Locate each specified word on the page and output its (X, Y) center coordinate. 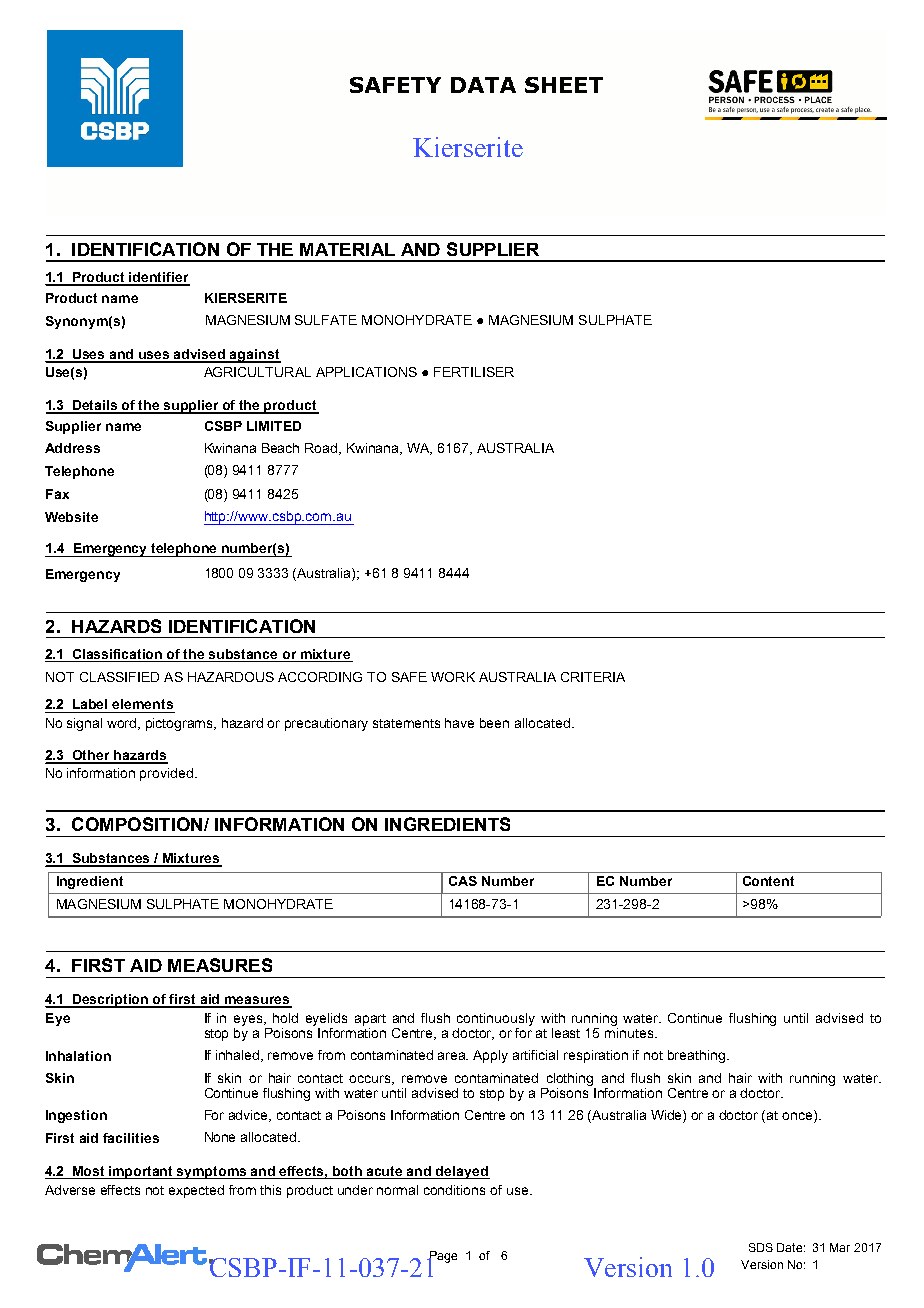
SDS (761, 1247)
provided (166, 774)
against (254, 356)
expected (196, 1191)
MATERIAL (347, 249)
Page (442, 1258)
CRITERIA (593, 677)
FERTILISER (474, 372)
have (459, 723)
